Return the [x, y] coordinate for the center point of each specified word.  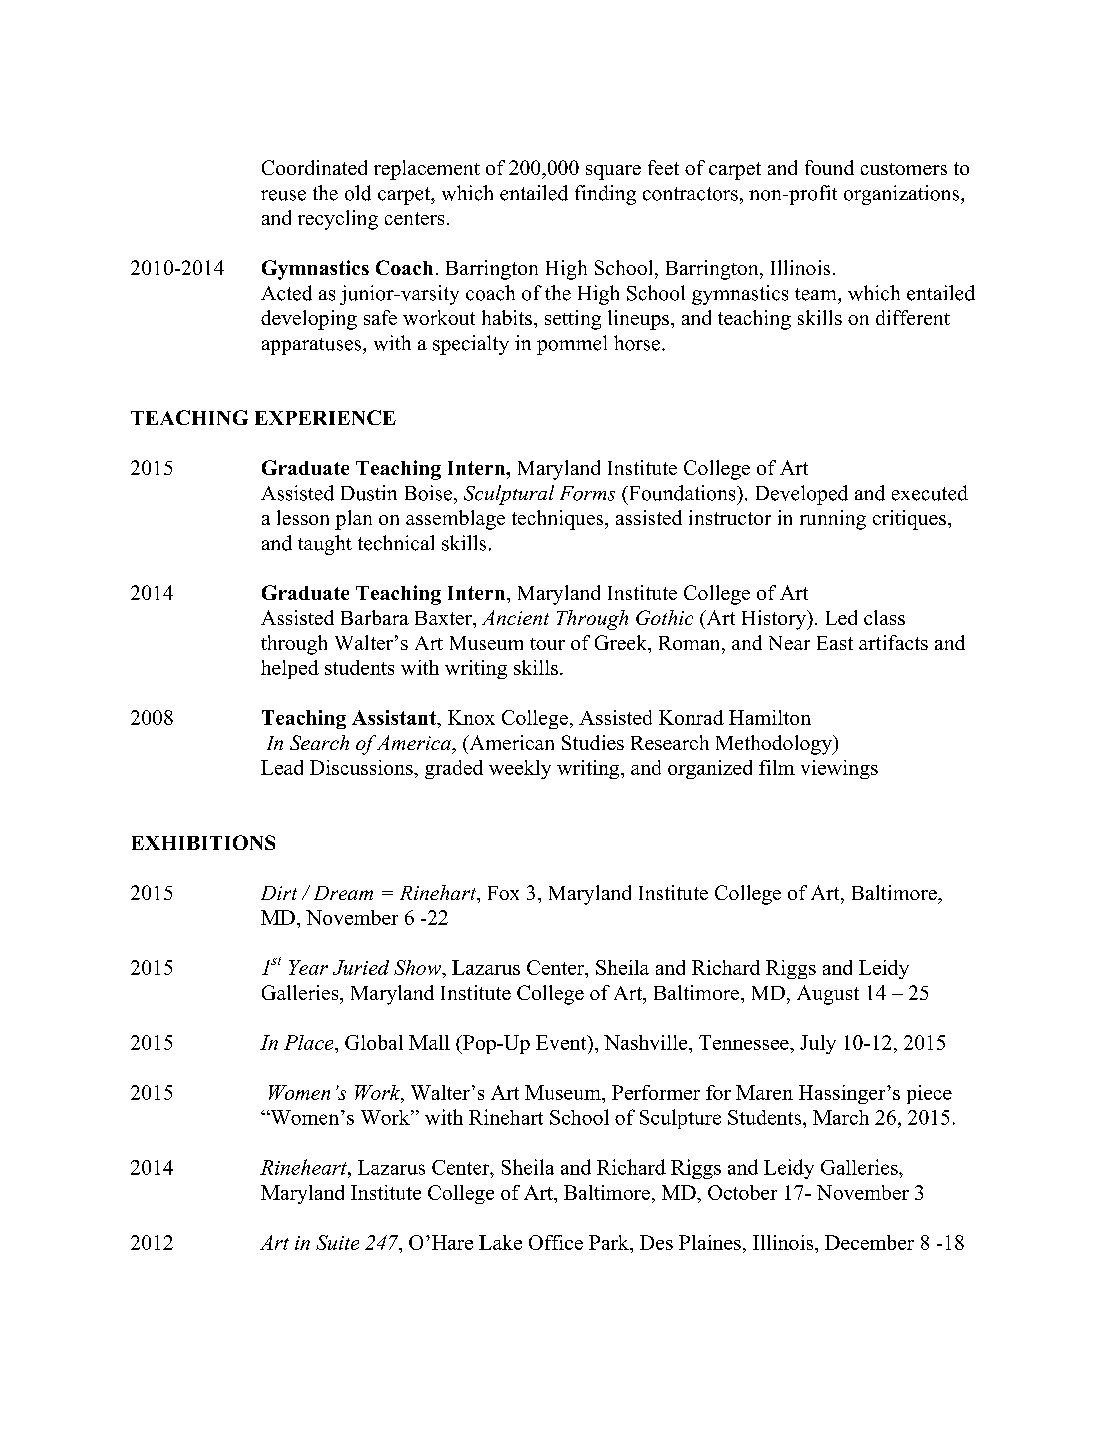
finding [605, 195]
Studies [593, 742]
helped [290, 669]
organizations [903, 195]
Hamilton [770, 717]
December [869, 1242]
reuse [283, 195]
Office [556, 1242]
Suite [337, 1242]
